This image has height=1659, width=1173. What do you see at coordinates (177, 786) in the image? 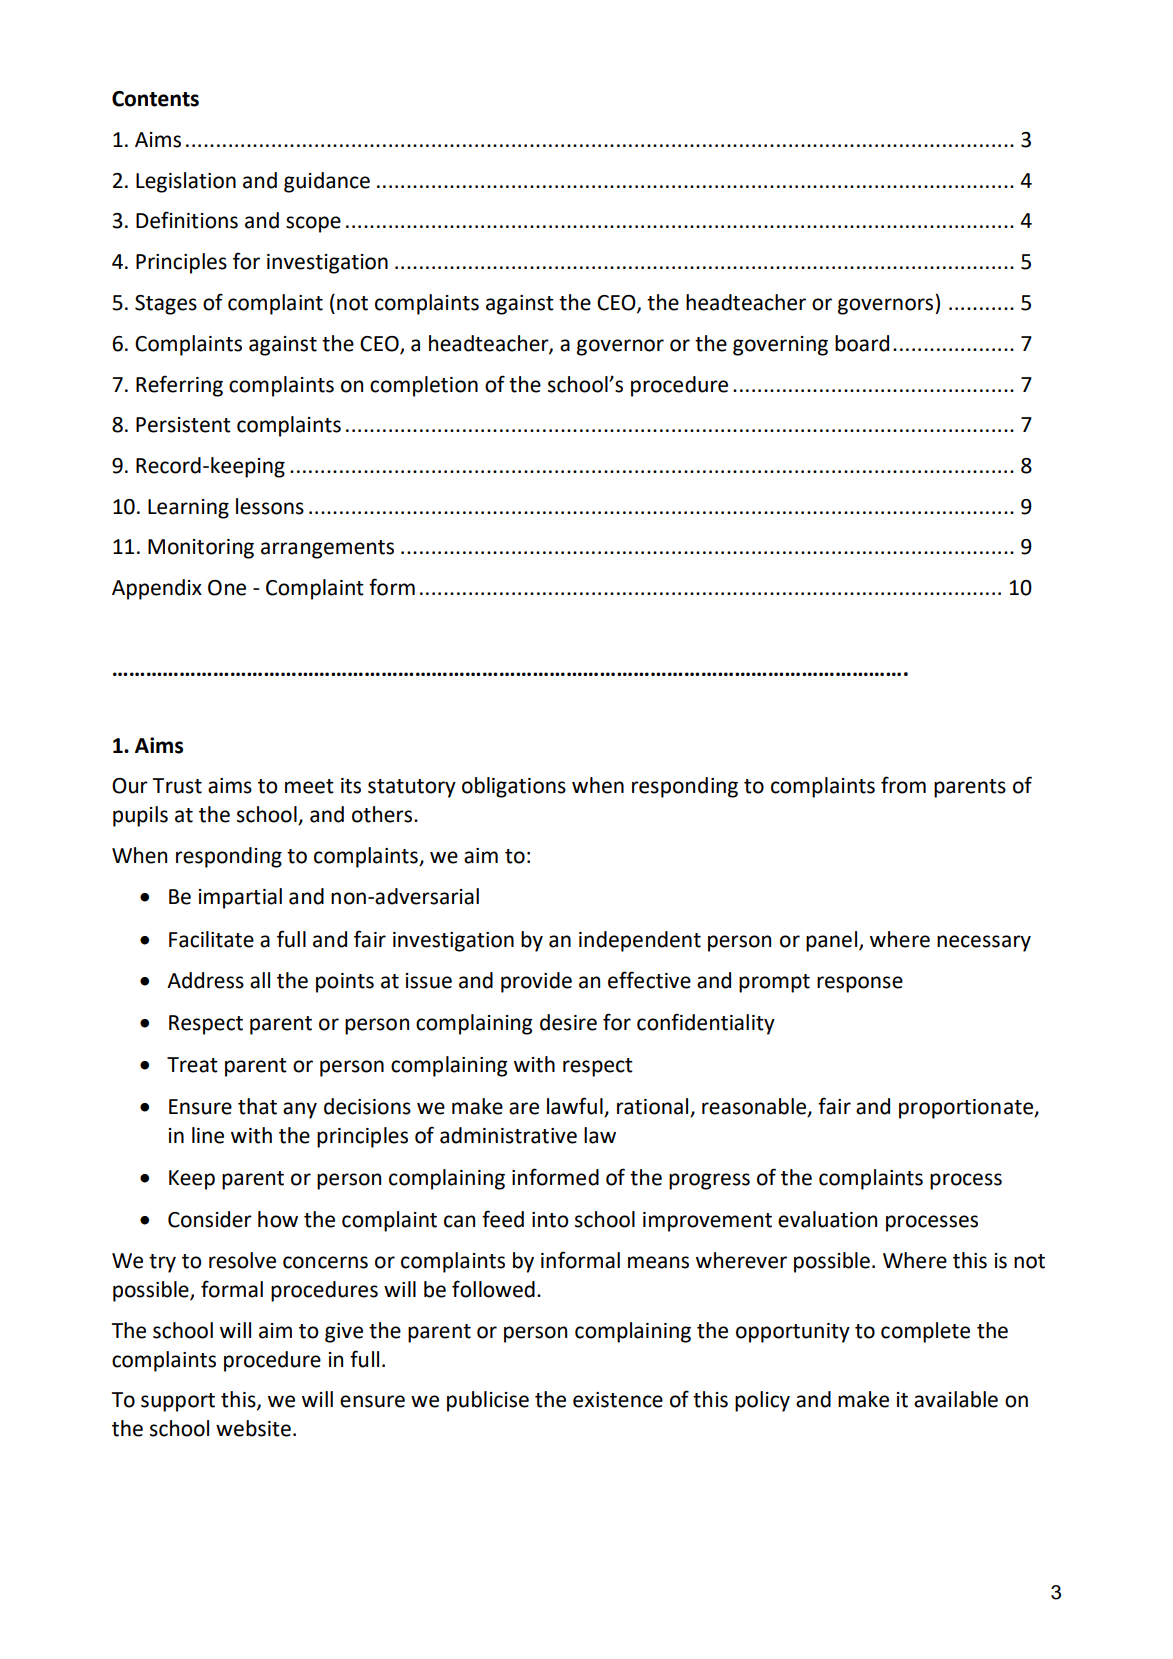
I see `Trust` at bounding box center [177, 786].
